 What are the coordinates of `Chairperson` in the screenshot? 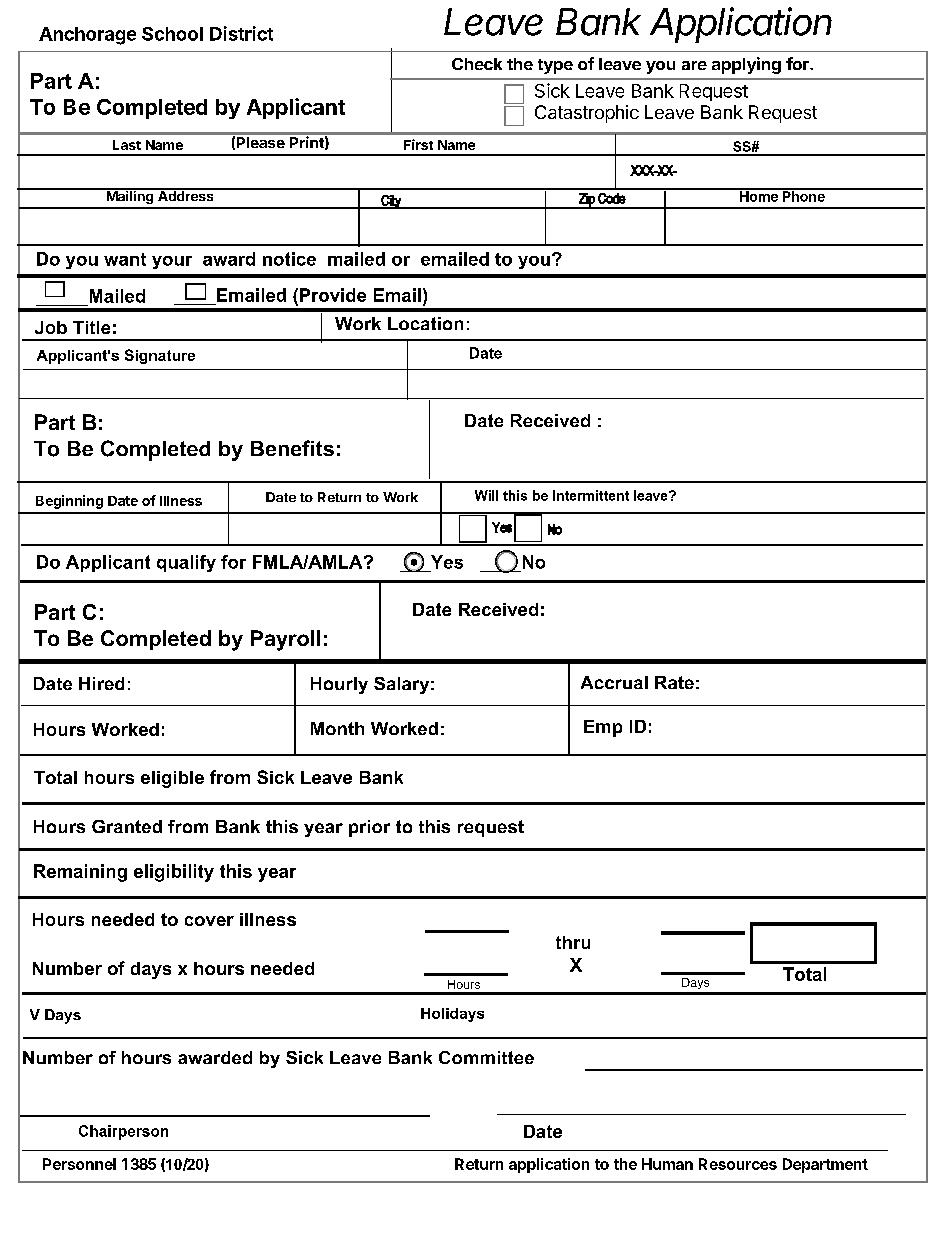 It's located at (123, 1132).
